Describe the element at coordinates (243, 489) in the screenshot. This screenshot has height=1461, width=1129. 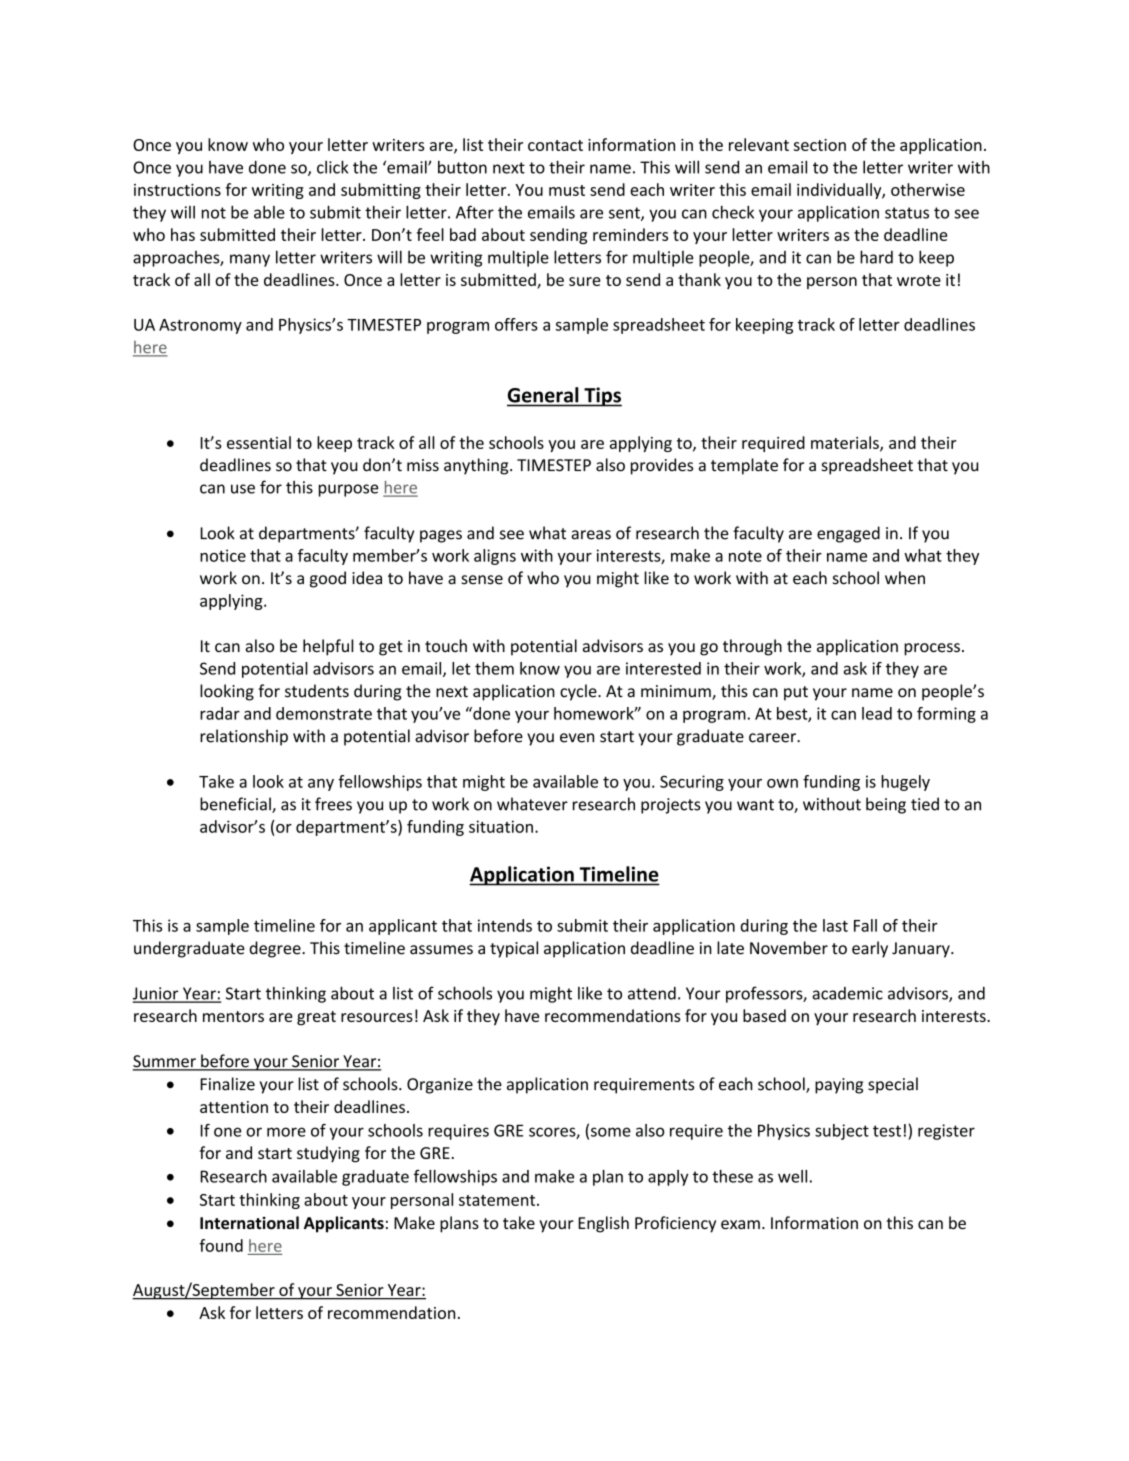
I see `use` at that location.
